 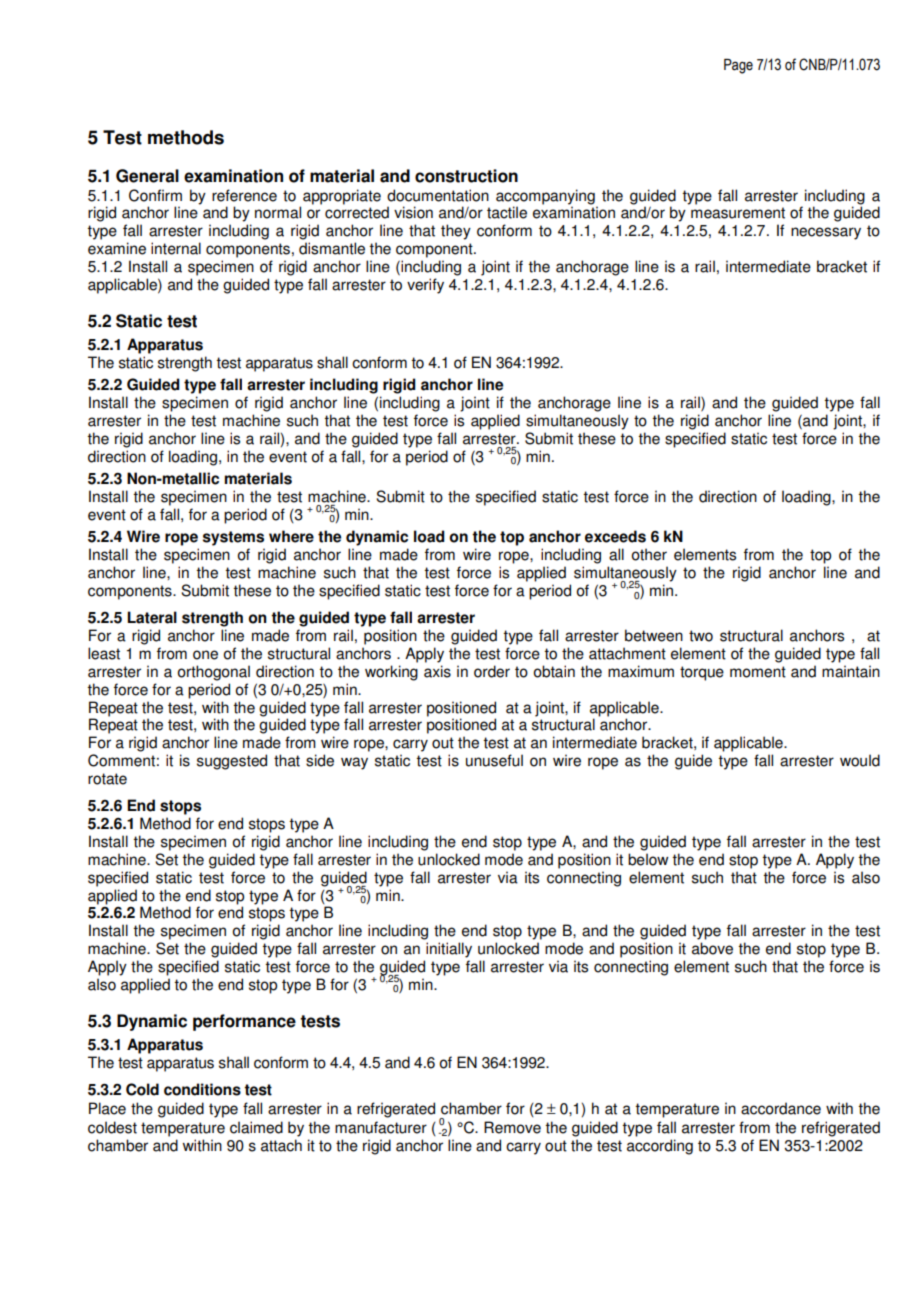 What do you see at coordinates (232, 762) in the screenshot?
I see `suggested` at bounding box center [232, 762].
